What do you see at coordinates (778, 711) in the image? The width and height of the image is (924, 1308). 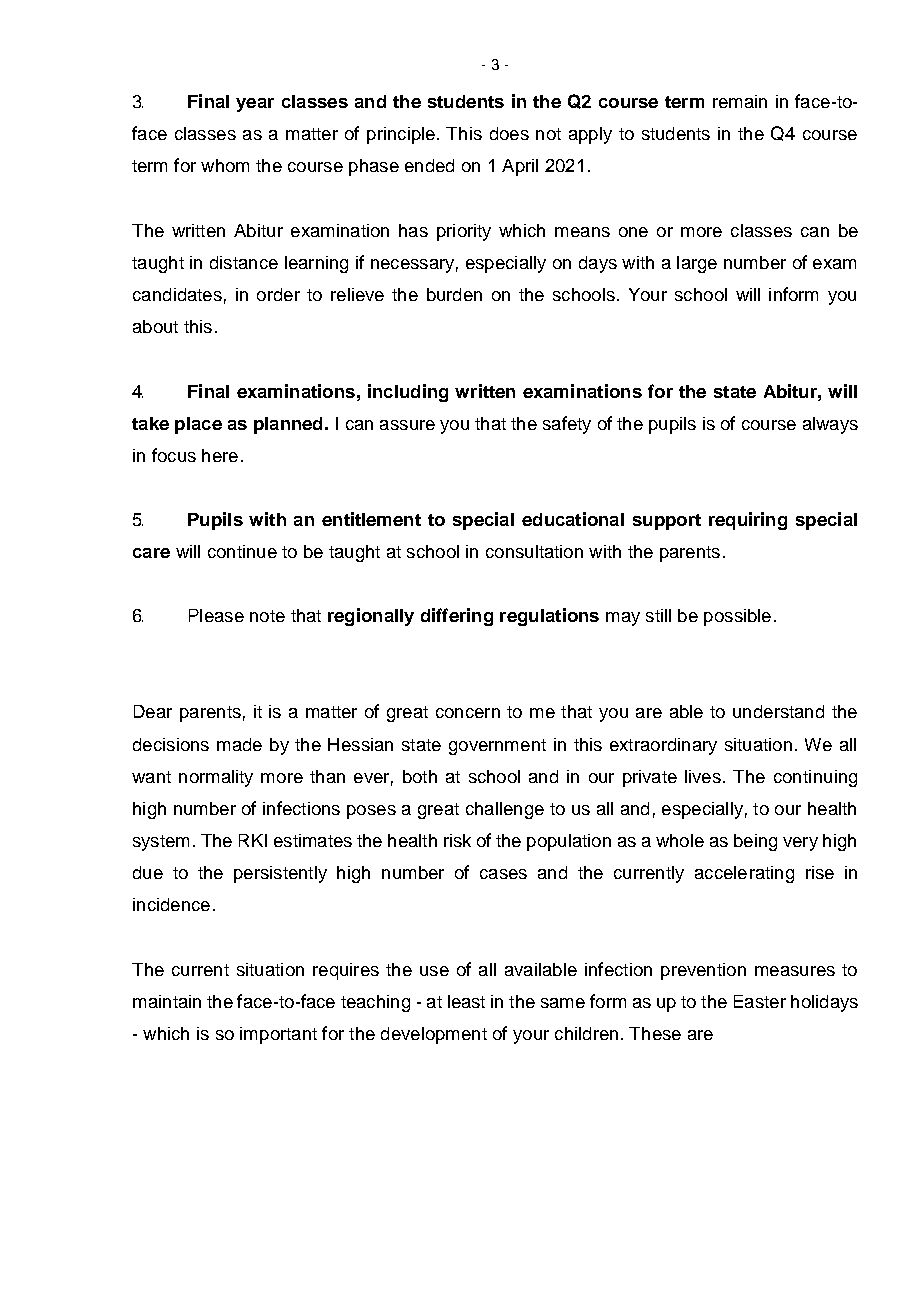 I see `understand` at bounding box center [778, 711].
